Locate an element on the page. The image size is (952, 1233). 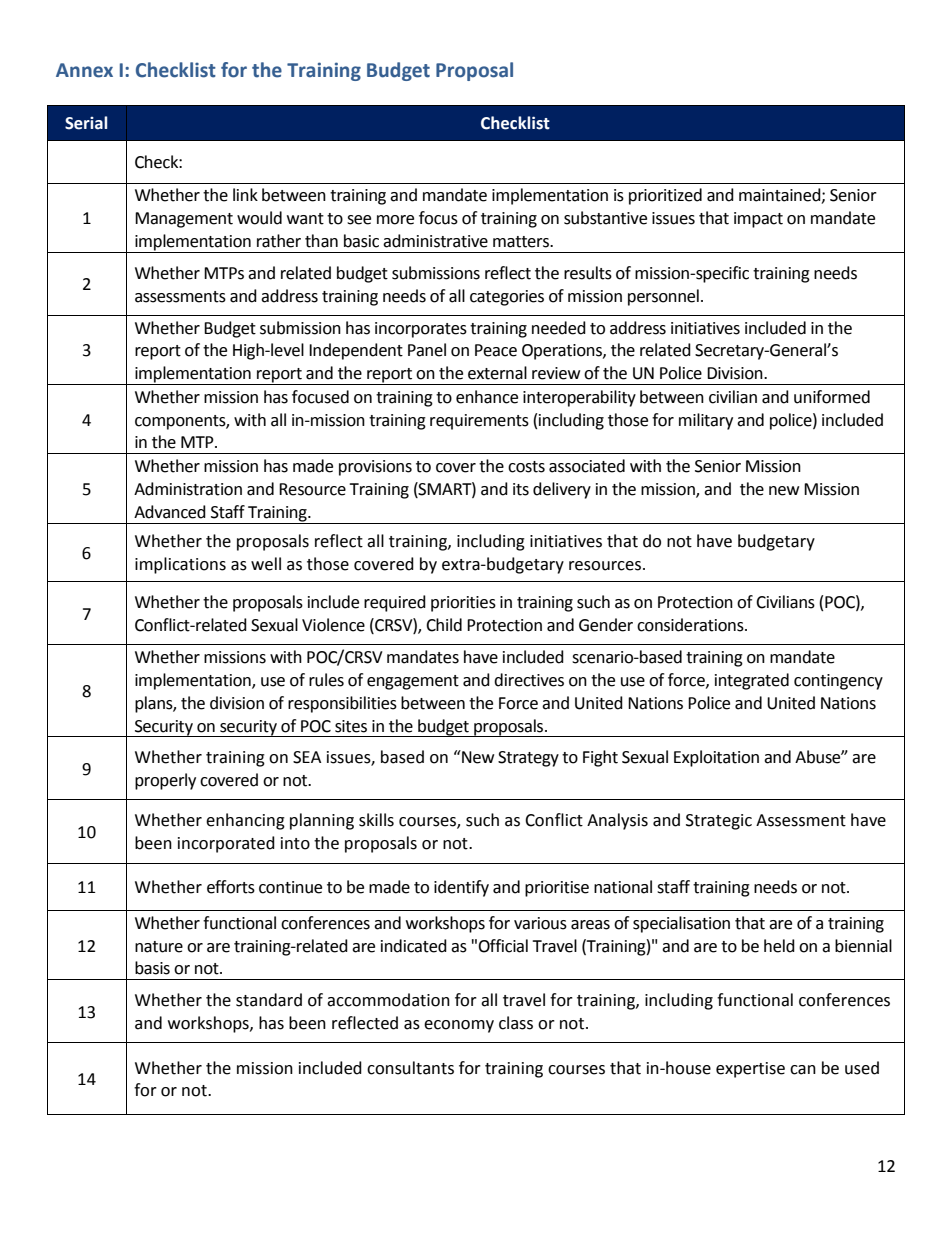
expertise is located at coordinates (750, 1070).
